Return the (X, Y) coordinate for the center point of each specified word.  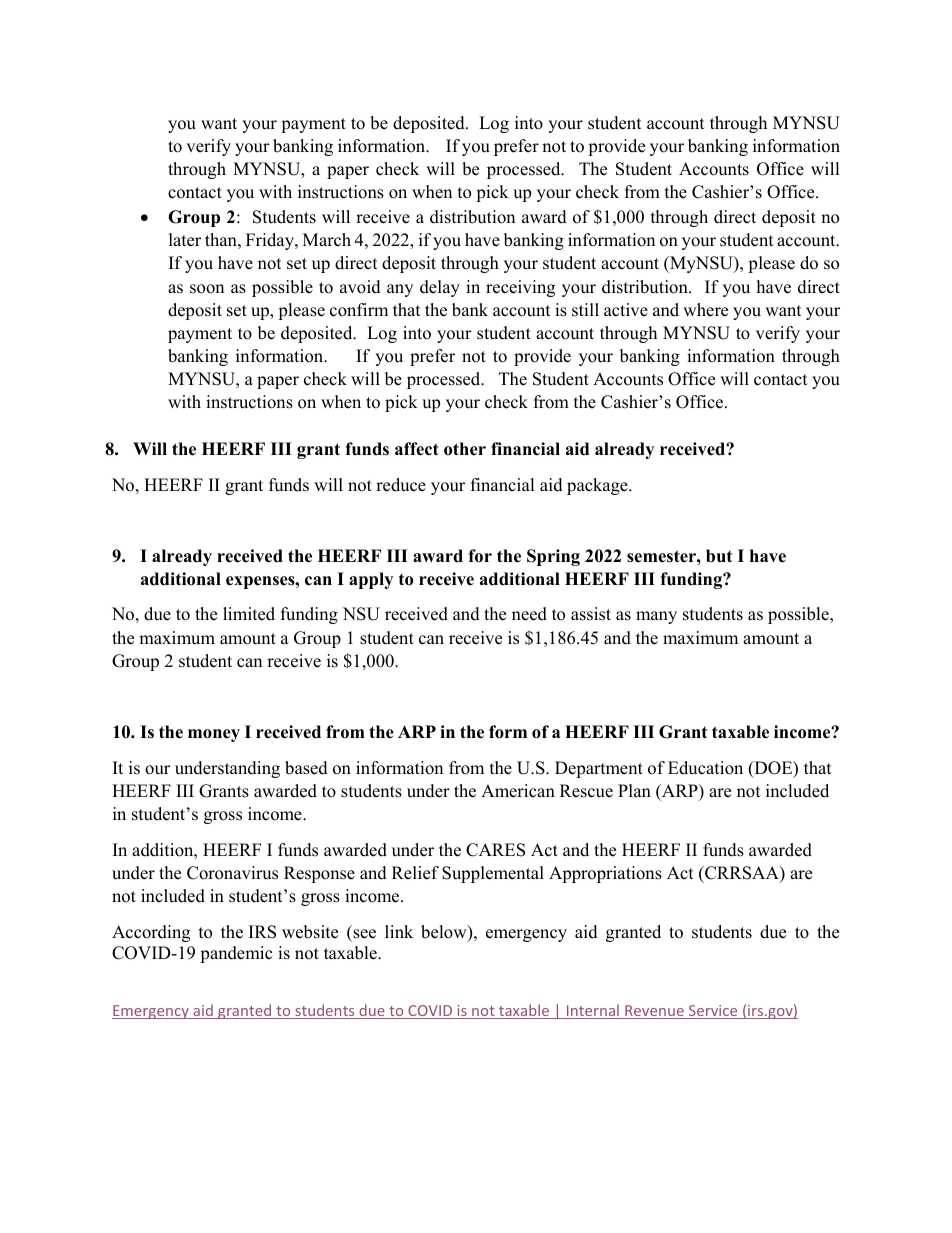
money (214, 735)
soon (207, 289)
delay (440, 288)
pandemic (236, 954)
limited (249, 614)
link (399, 931)
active (626, 310)
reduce (401, 485)
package (598, 486)
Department (599, 769)
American (518, 791)
